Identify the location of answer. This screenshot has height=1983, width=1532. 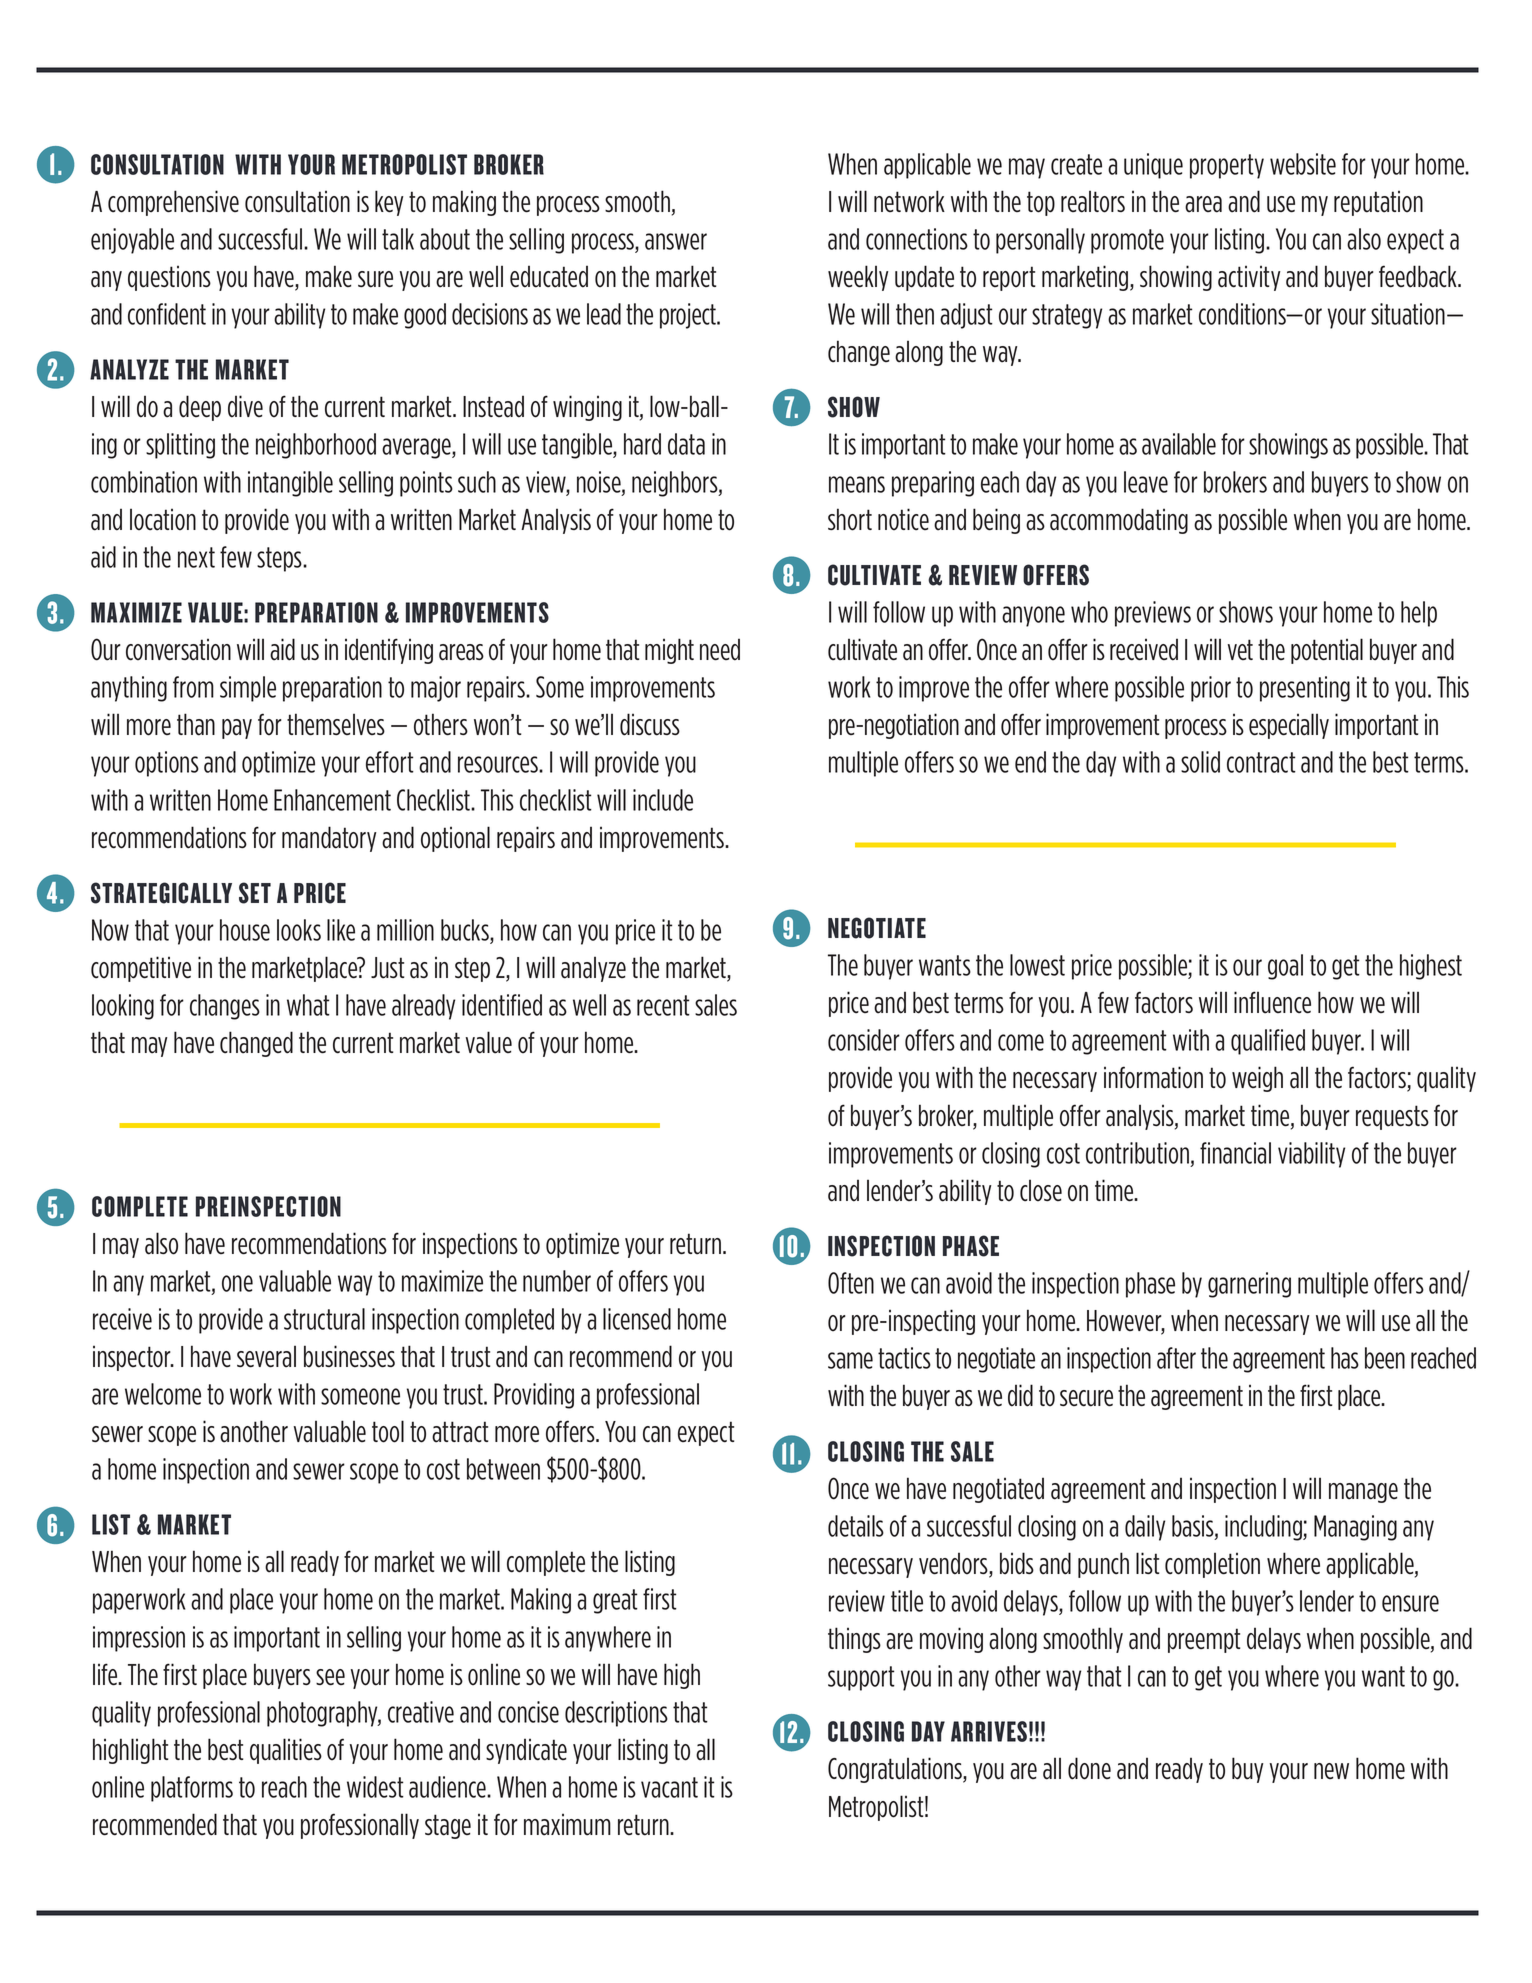
(676, 241).
